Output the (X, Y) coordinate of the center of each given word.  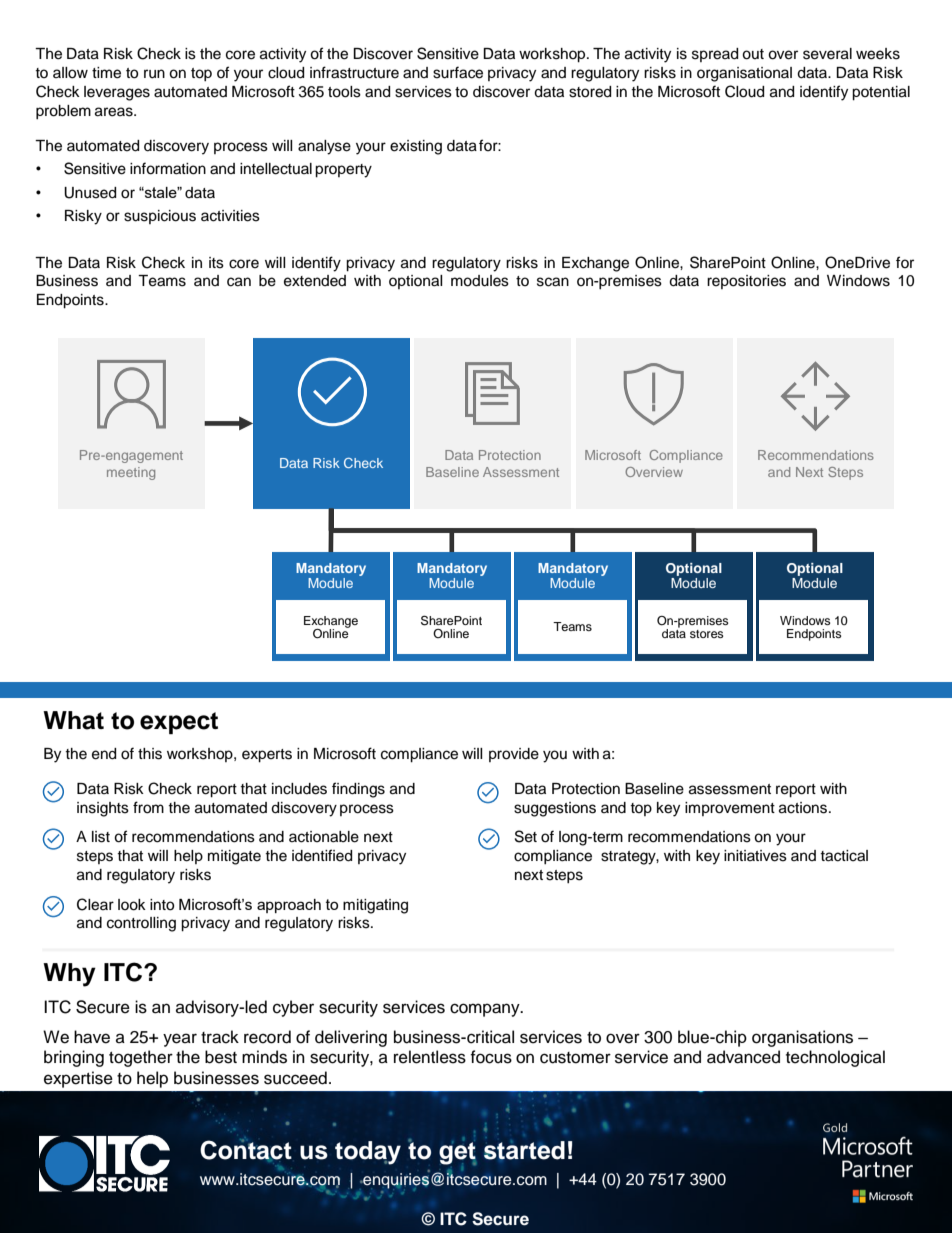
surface (458, 72)
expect (179, 723)
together (141, 1058)
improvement (730, 809)
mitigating (375, 906)
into (162, 905)
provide (514, 755)
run (154, 74)
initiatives (755, 856)
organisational (744, 74)
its (216, 263)
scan (553, 282)
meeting (131, 473)
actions (804, 808)
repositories (746, 282)
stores (707, 634)
